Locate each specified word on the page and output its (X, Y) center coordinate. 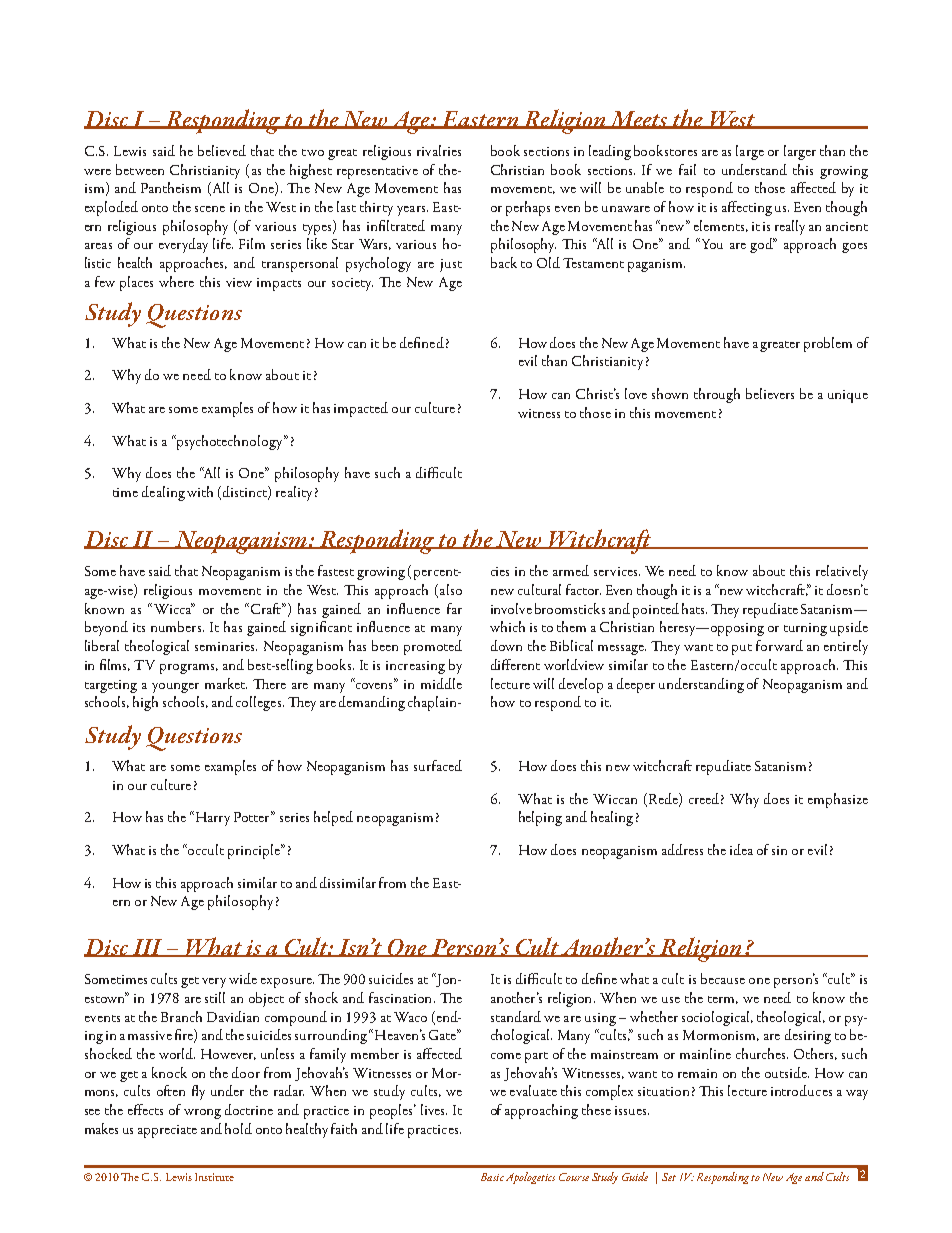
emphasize (838, 800)
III (147, 948)
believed (222, 150)
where (176, 281)
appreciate (167, 1131)
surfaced (438, 765)
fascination (402, 997)
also (451, 589)
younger (175, 688)
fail (687, 169)
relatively (842, 572)
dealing (163, 493)
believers (770, 393)
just (451, 265)
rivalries (439, 150)
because (723, 978)
